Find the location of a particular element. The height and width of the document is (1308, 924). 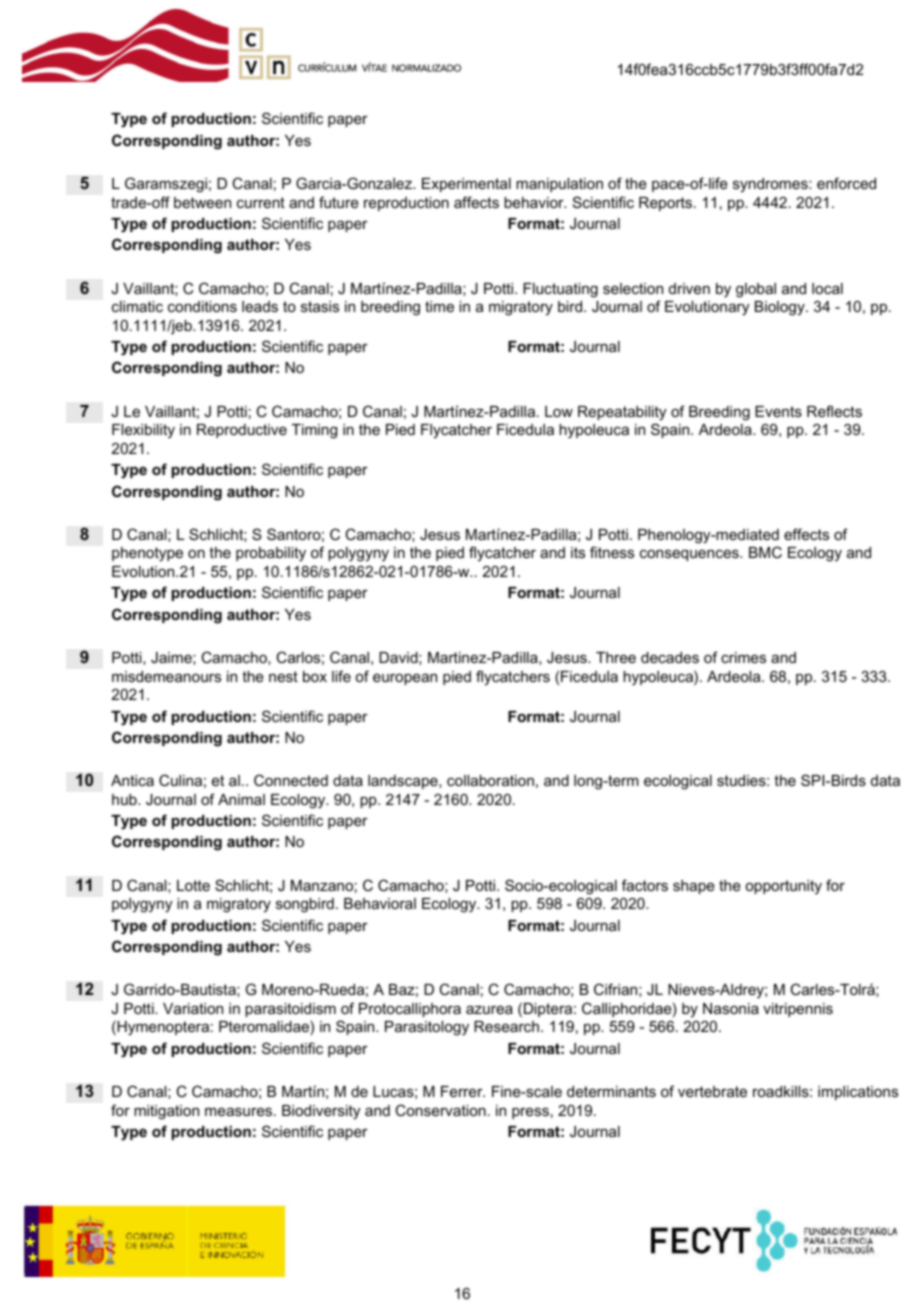

misdemeanours is located at coordinates (166, 676).
